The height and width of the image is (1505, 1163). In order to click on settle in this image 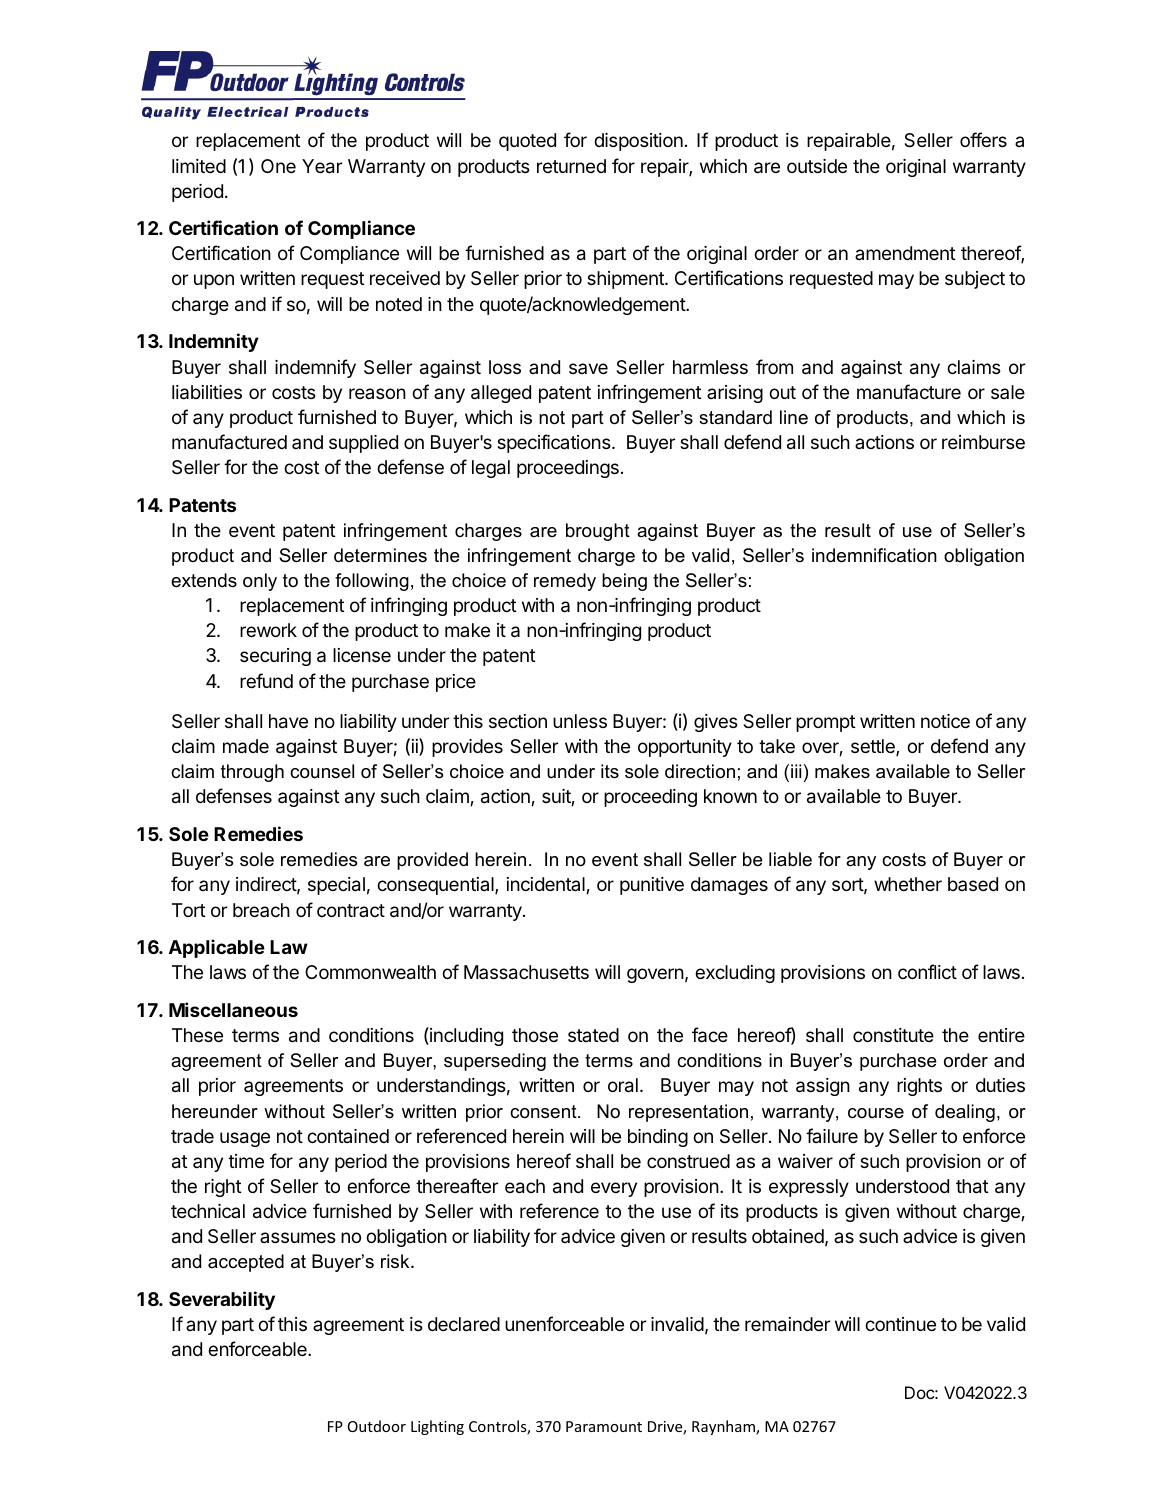, I will do `click(874, 747)`.
